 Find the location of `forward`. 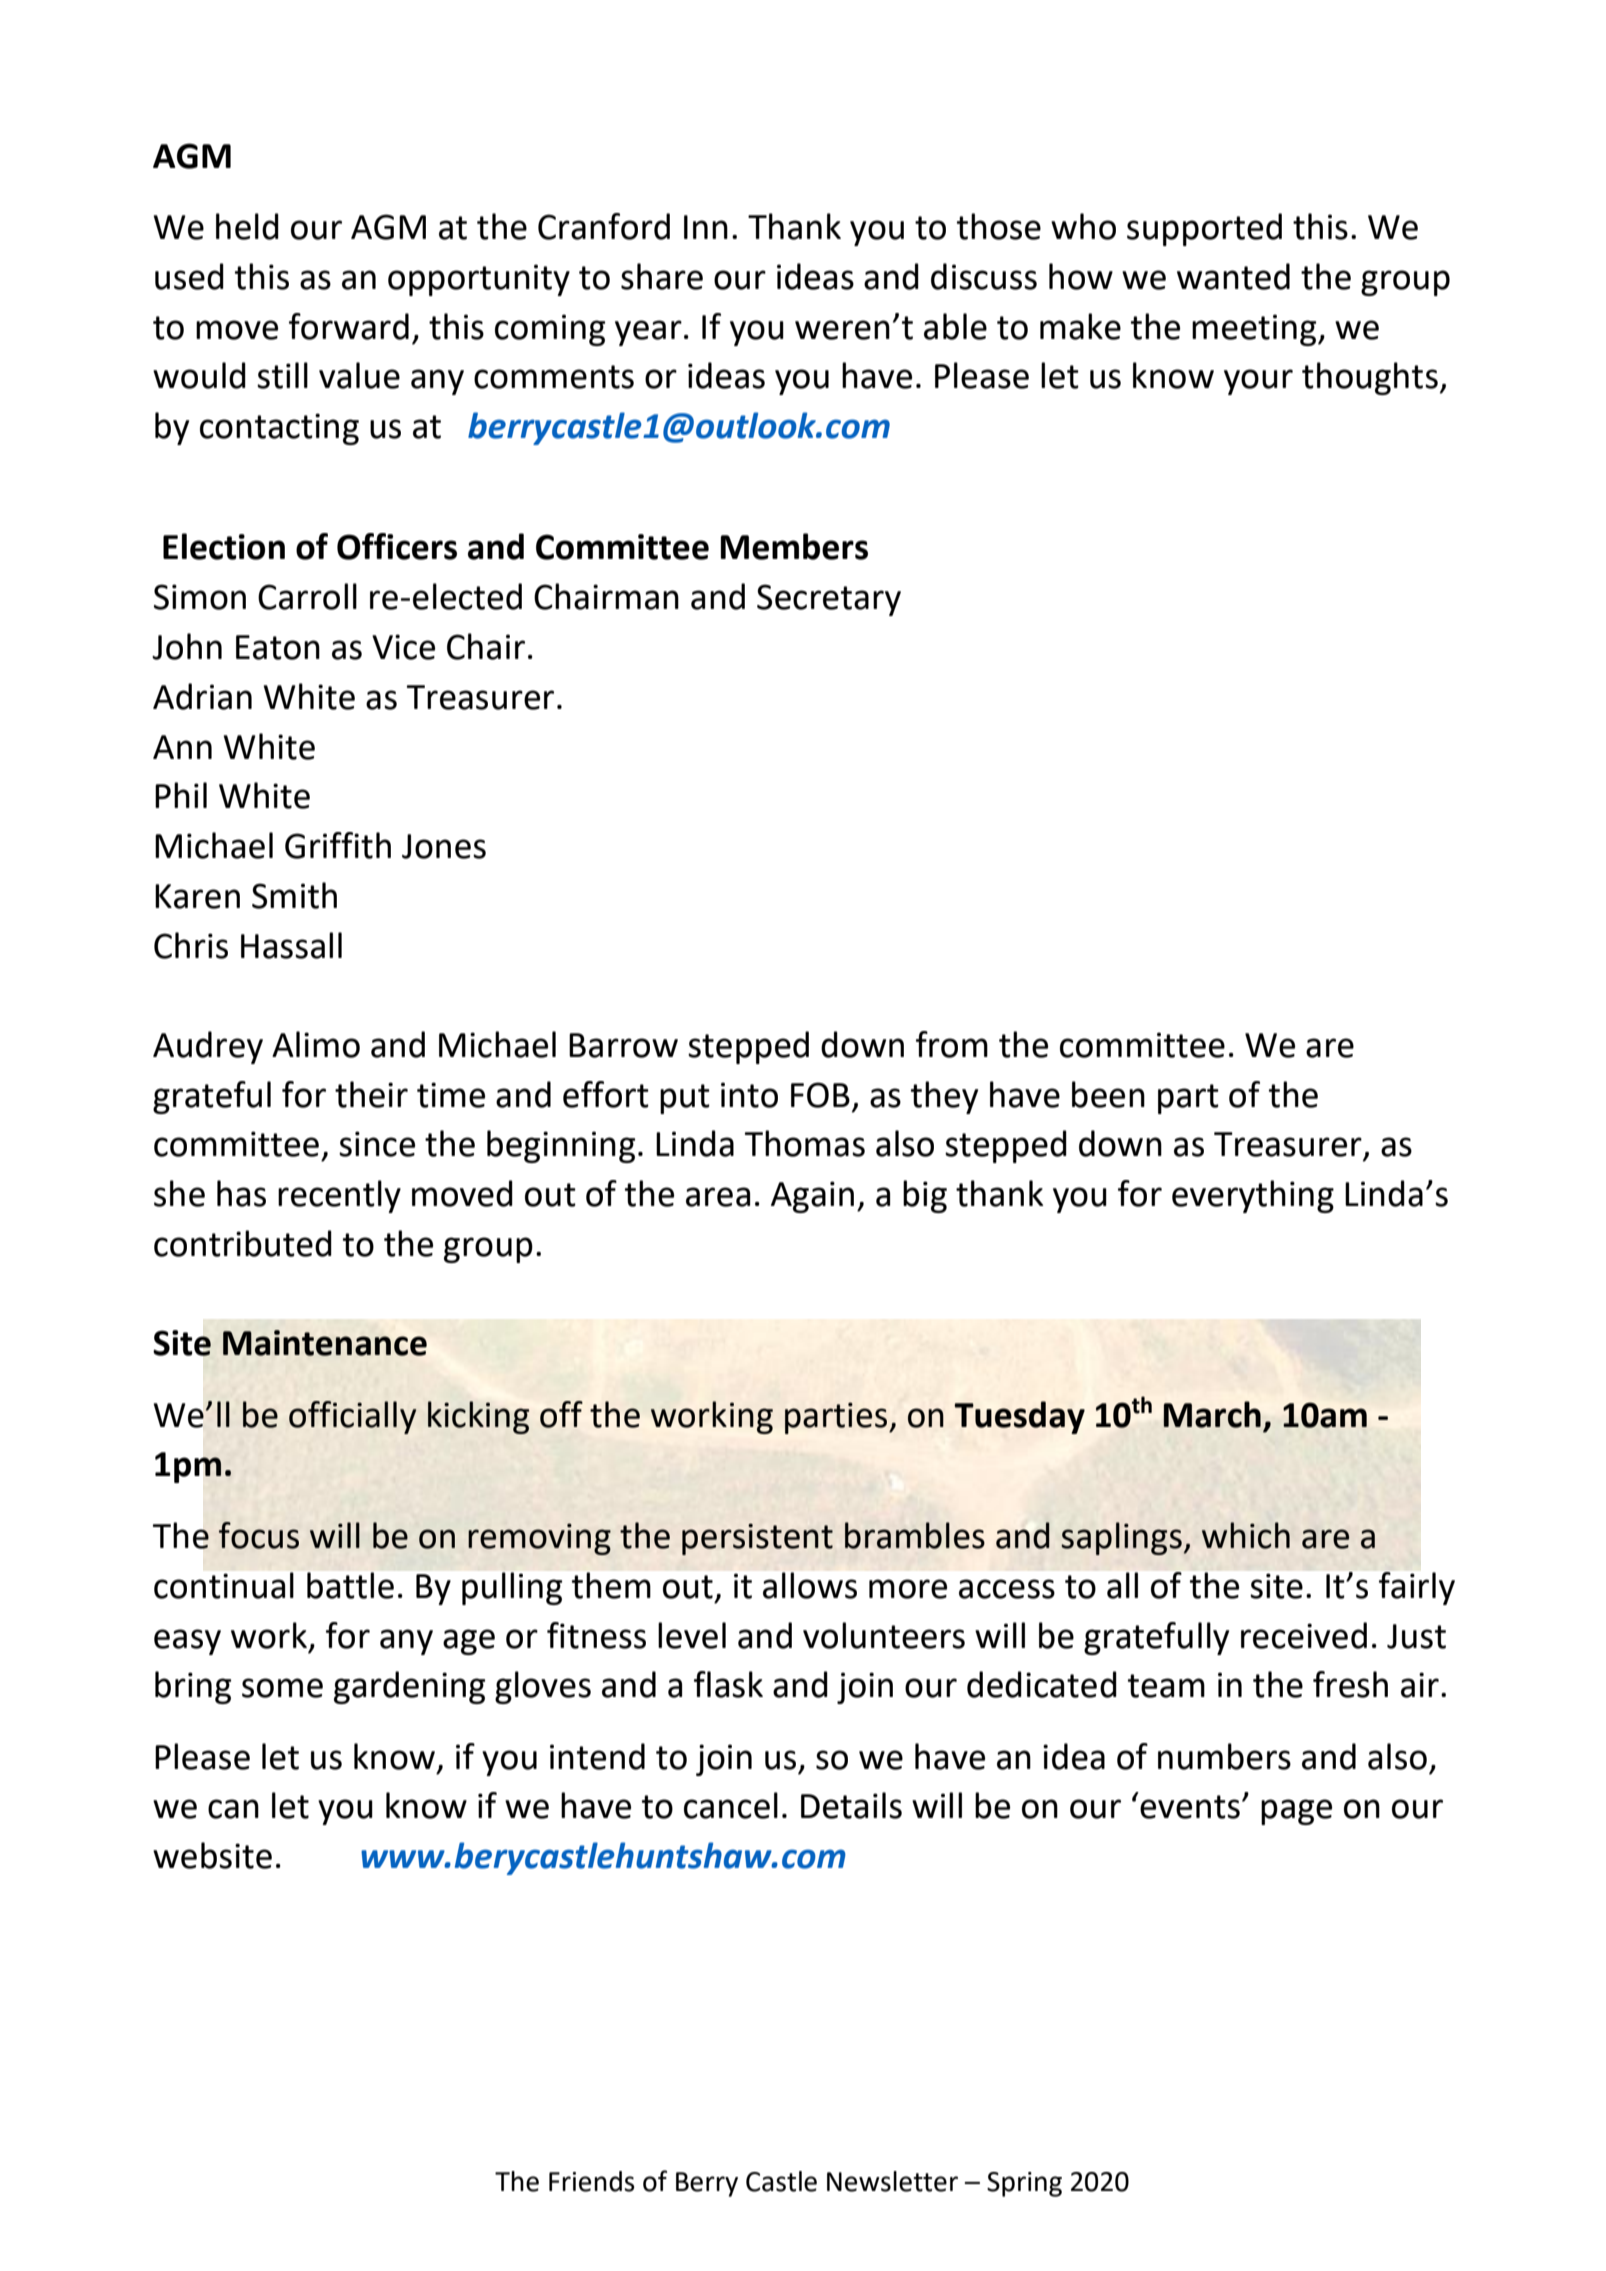

forward is located at coordinates (349, 326).
